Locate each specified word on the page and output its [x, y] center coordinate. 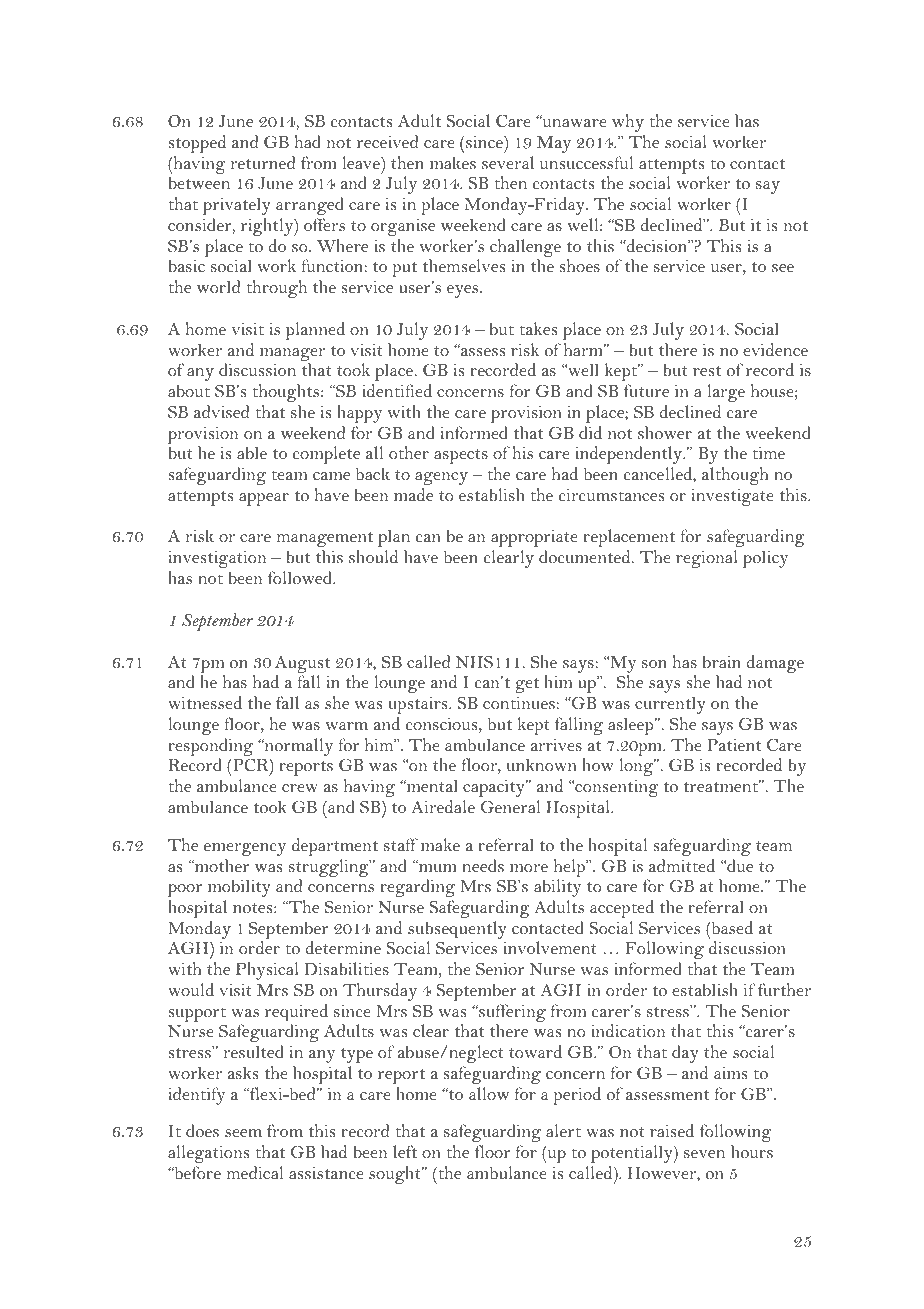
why [628, 123]
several [508, 162]
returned [263, 162]
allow [489, 1093]
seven [704, 1154]
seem [243, 1133]
